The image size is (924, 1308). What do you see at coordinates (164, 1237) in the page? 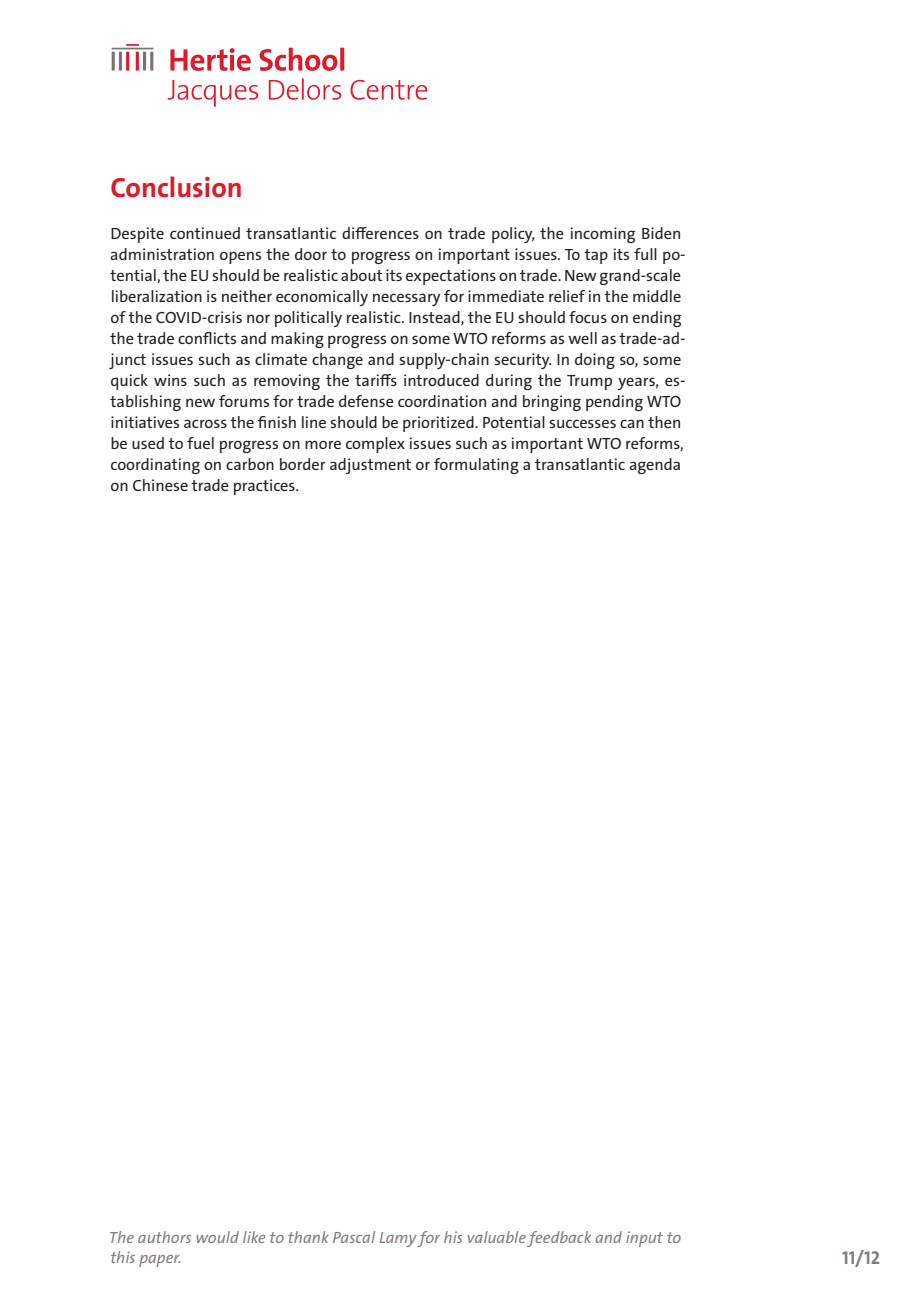
I see `authors` at bounding box center [164, 1237].
